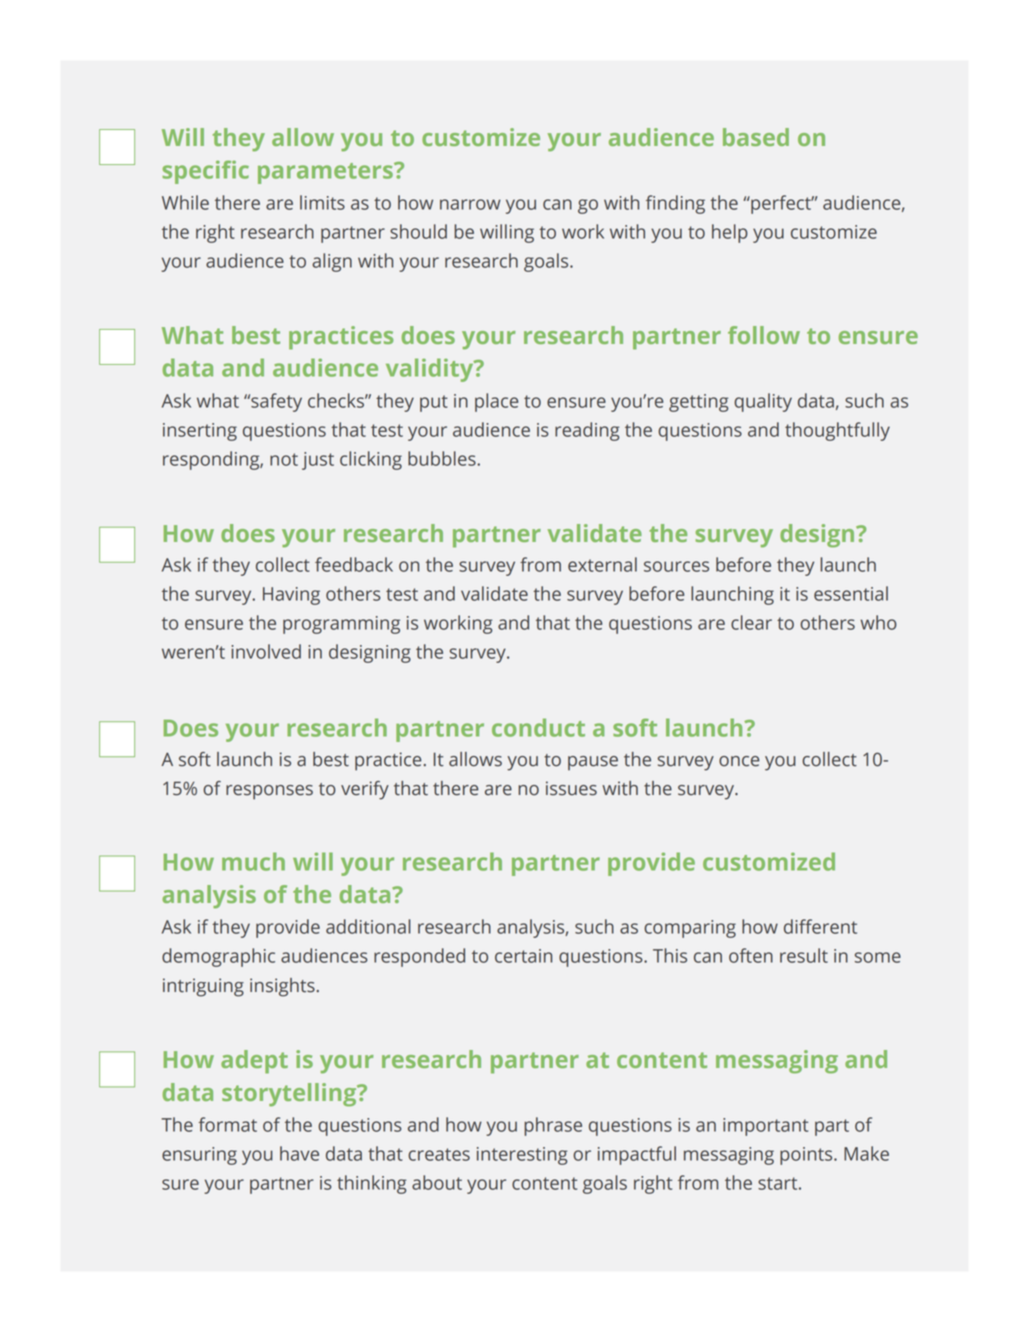 The image size is (1029, 1332). I want to click on conduct, so click(538, 727).
